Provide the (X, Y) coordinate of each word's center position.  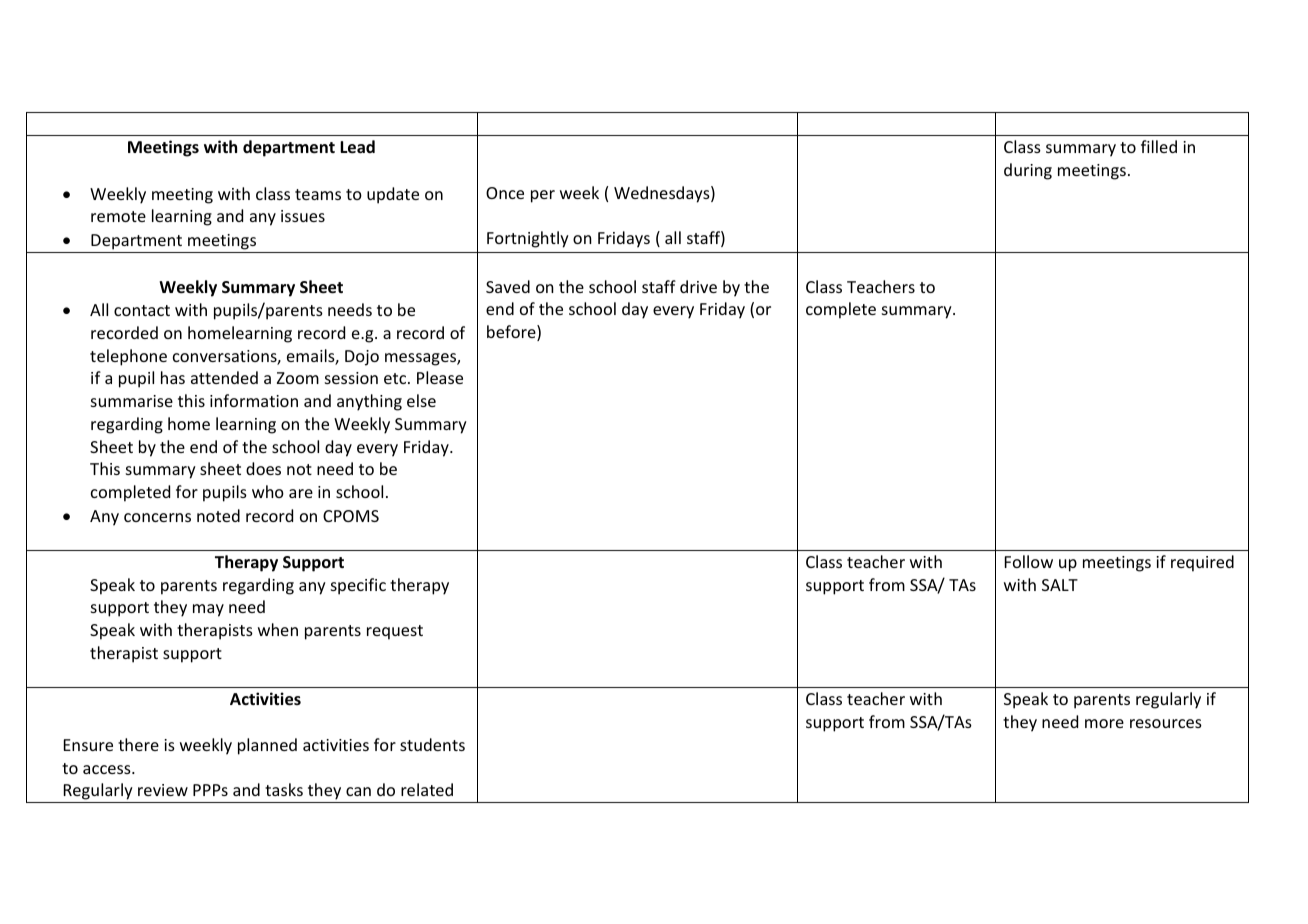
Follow (1029, 561)
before (512, 333)
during (1028, 171)
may (208, 610)
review (163, 790)
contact (142, 310)
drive (698, 286)
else (421, 400)
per (543, 196)
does (263, 468)
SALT (1060, 585)
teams (318, 194)
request (395, 632)
